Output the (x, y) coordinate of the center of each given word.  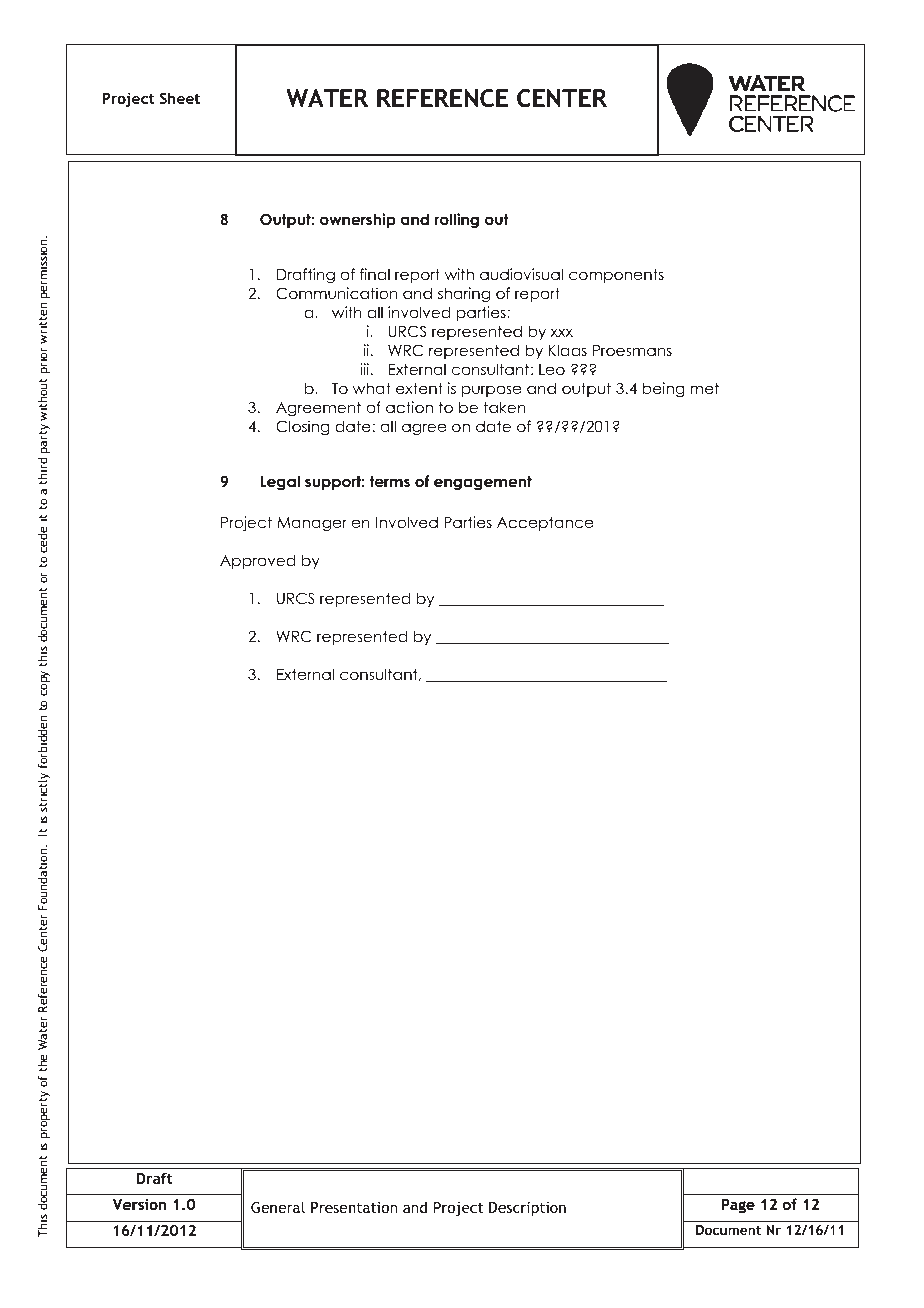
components (616, 275)
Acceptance (545, 524)
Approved (257, 561)
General (278, 1207)
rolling (457, 221)
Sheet (180, 98)
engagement (483, 483)
